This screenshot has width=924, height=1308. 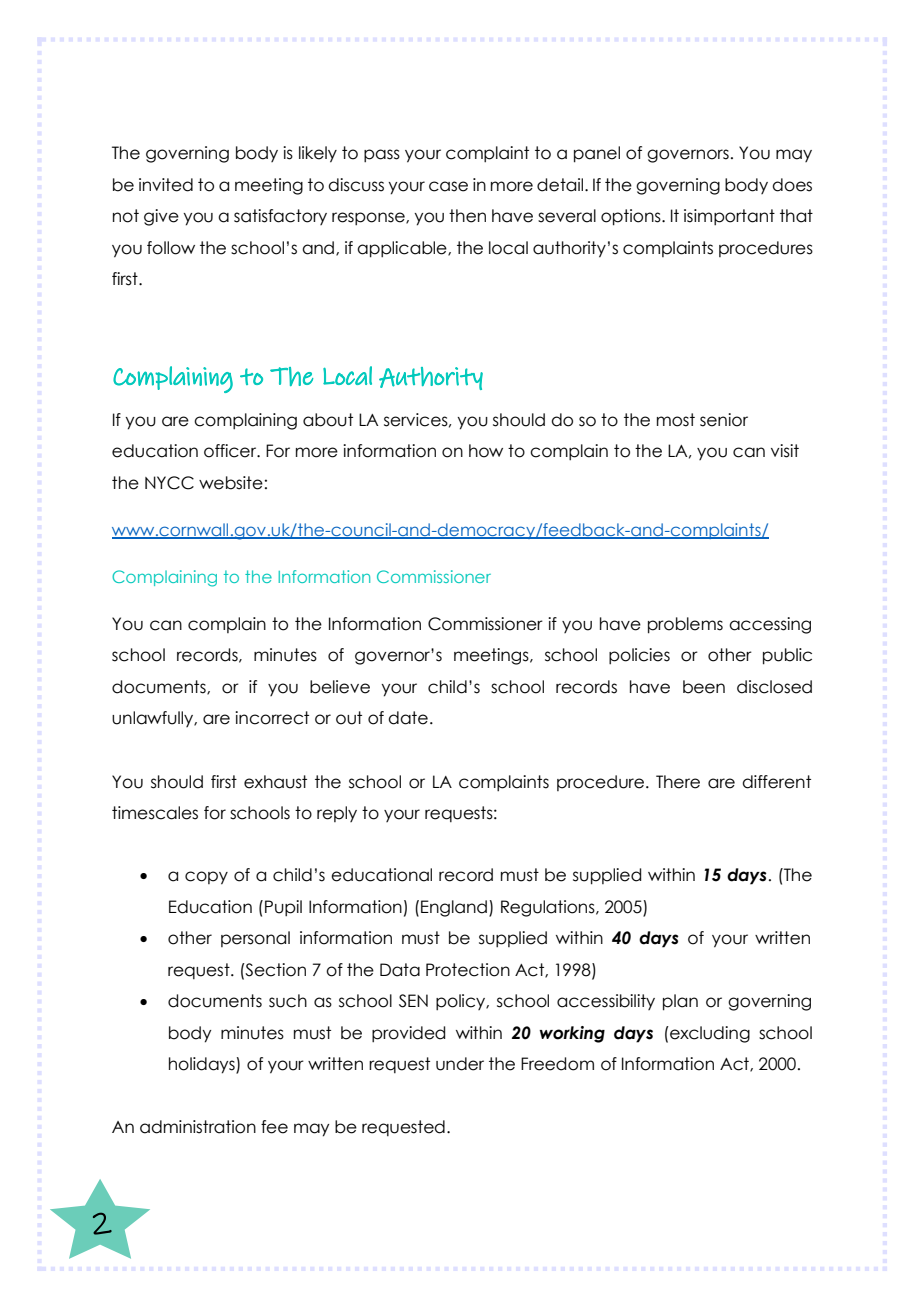 What do you see at coordinates (408, 718) in the screenshot?
I see `date` at bounding box center [408, 718].
